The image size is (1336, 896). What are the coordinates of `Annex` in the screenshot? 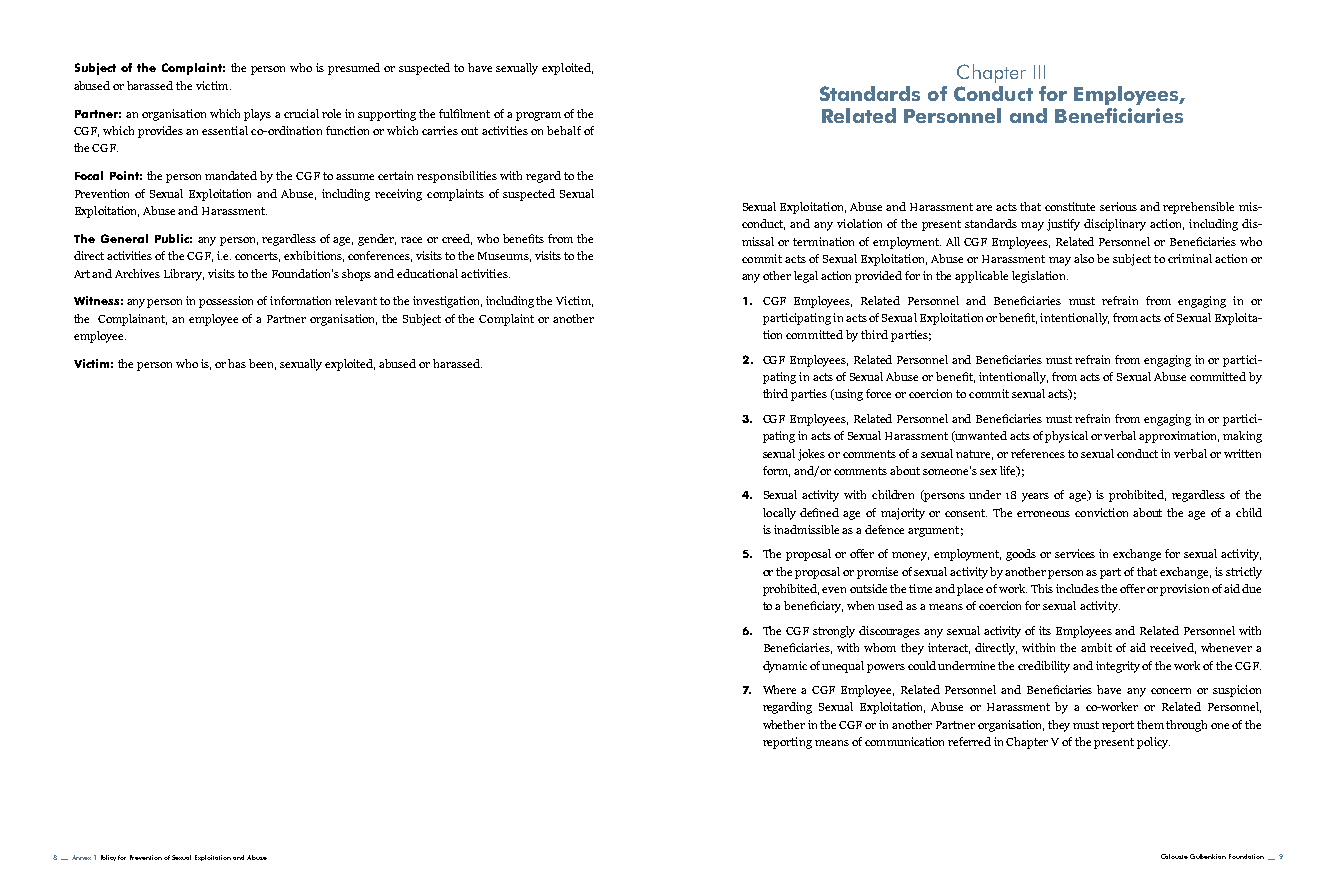 It's located at (81, 857).
